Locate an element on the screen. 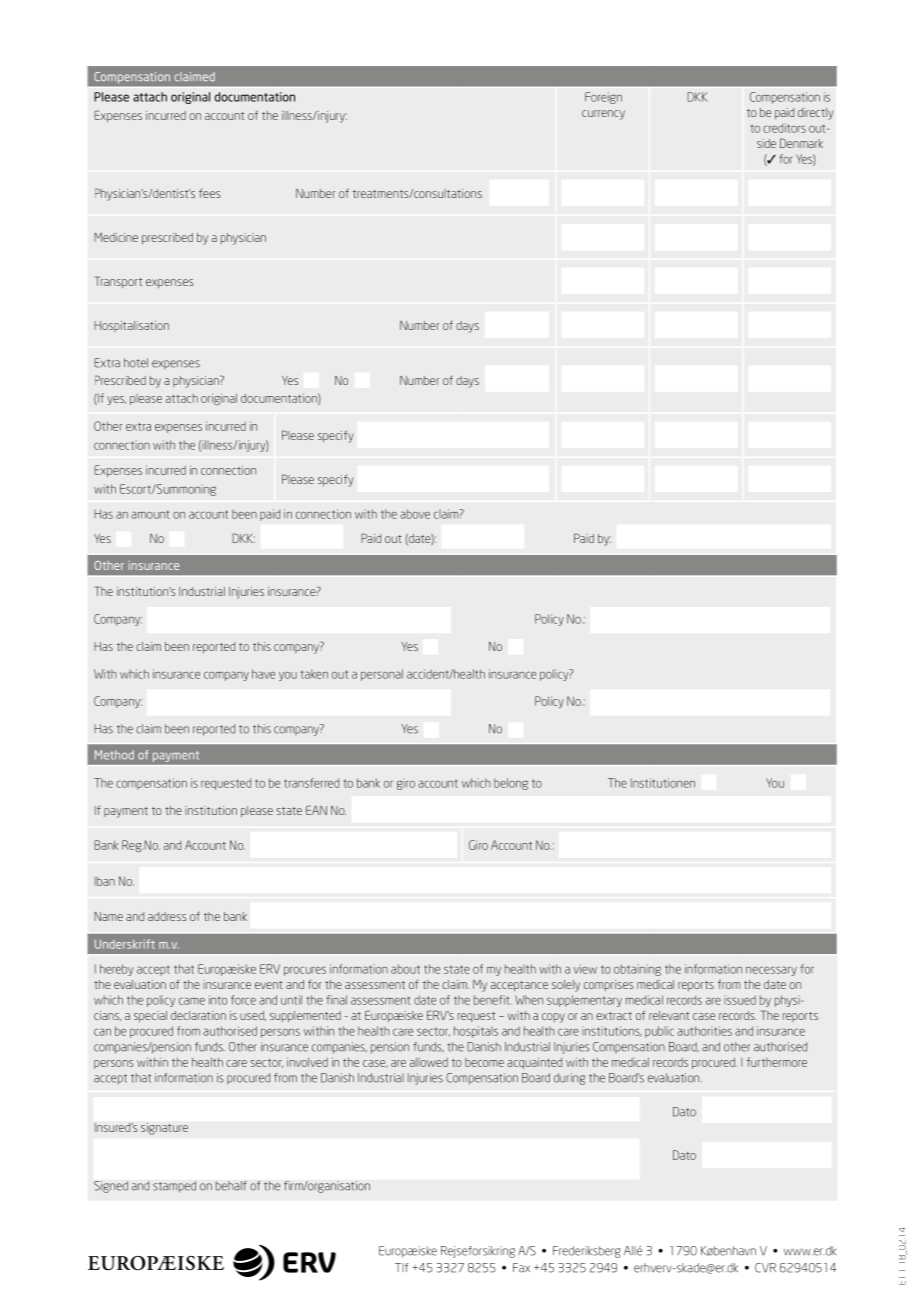 Image resolution: width=924 pixels, height=1308 pixels. above is located at coordinates (415, 514).
